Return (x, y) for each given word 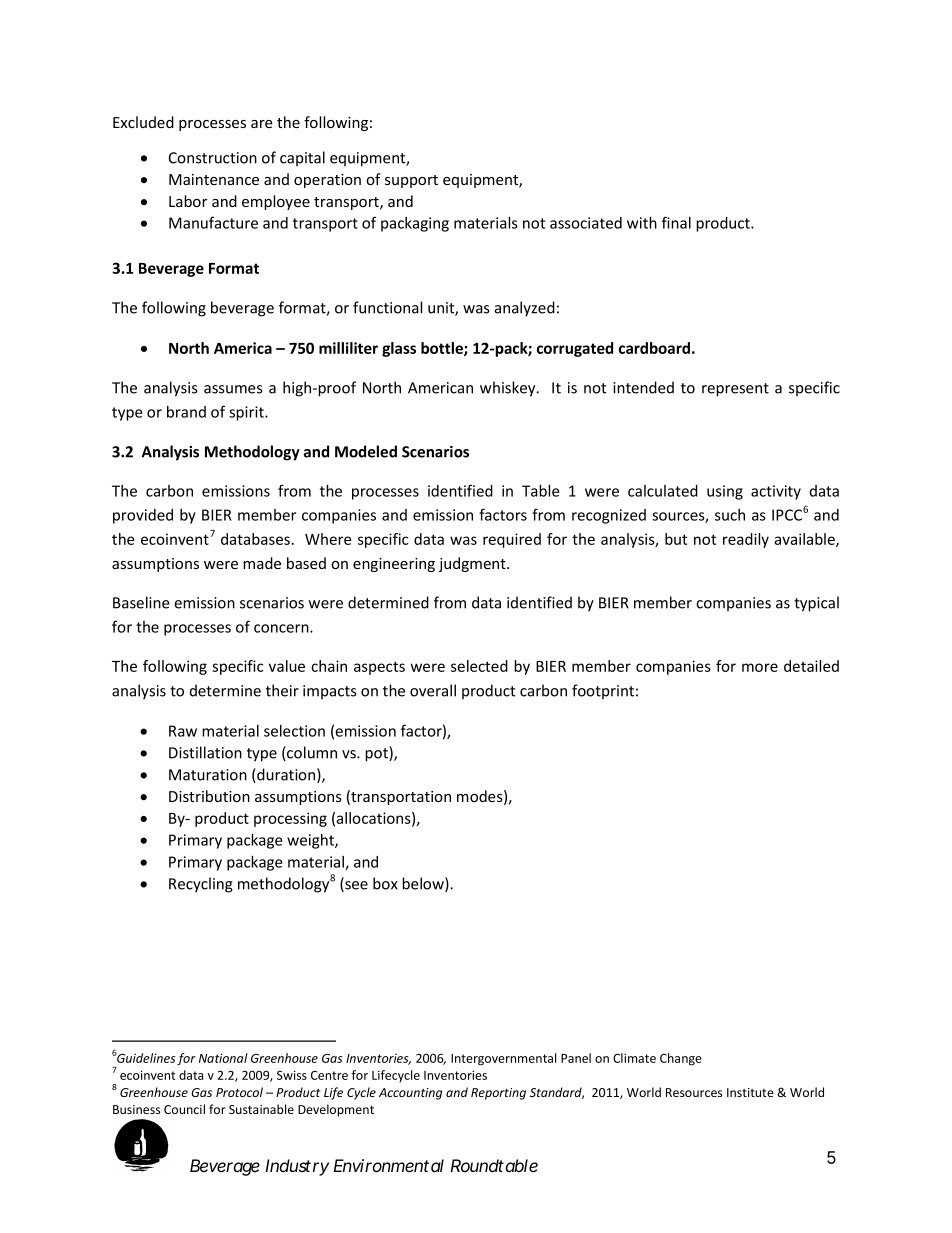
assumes (233, 389)
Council (184, 1109)
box (385, 883)
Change (681, 1059)
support (411, 181)
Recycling (201, 885)
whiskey (509, 389)
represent (735, 390)
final (676, 222)
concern (282, 628)
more (760, 667)
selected (479, 666)
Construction (213, 158)
